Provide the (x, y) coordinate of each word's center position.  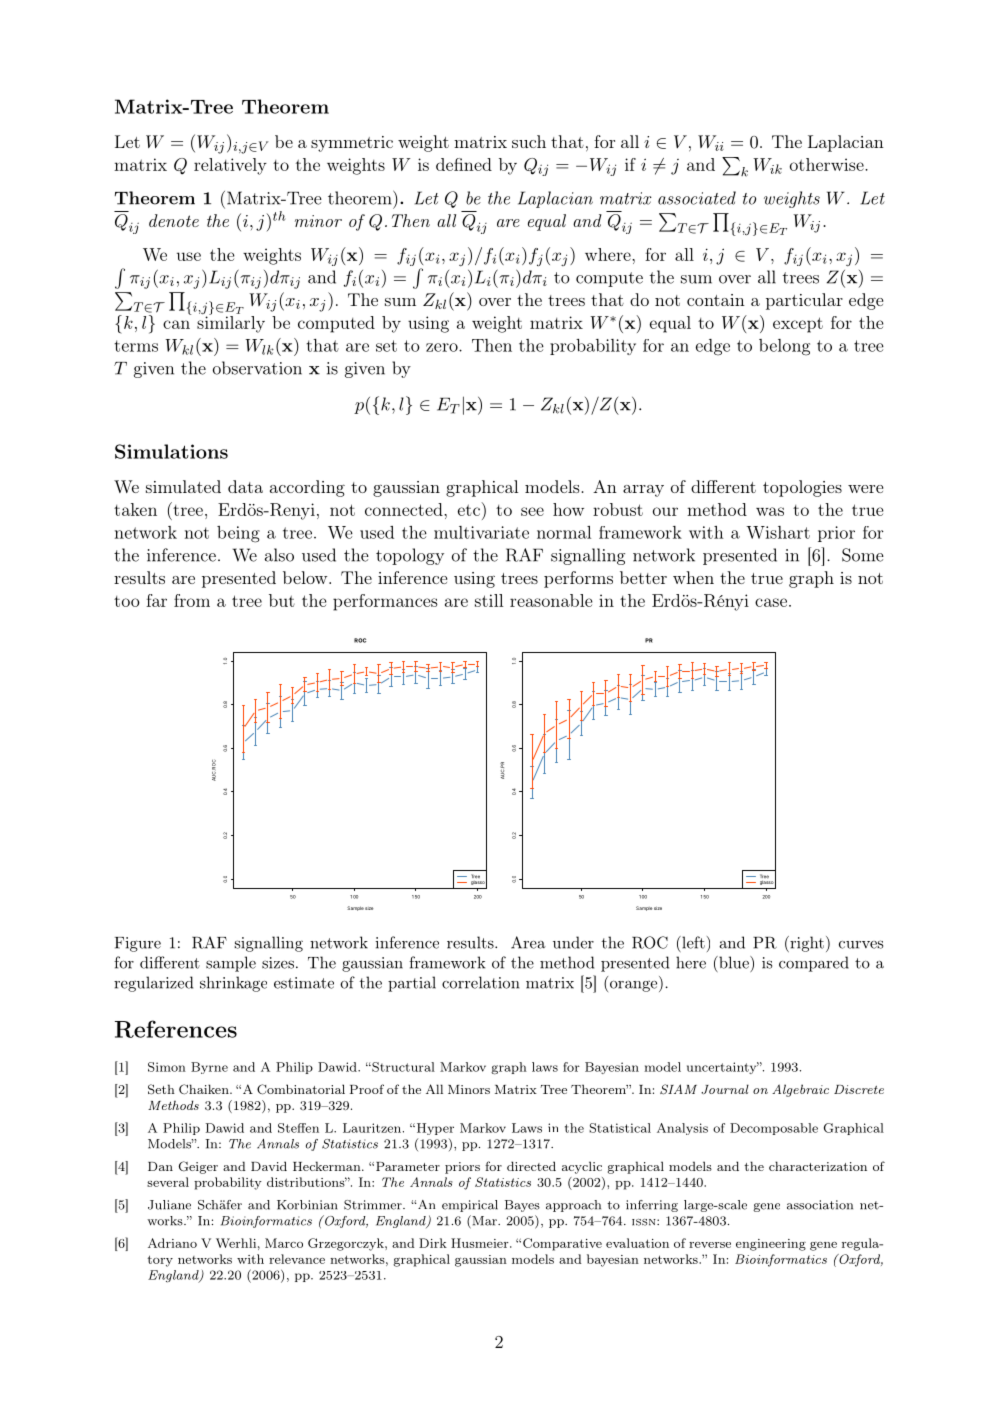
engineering (771, 1245)
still (489, 600)
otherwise (828, 164)
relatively (230, 166)
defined (464, 164)
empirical (470, 1206)
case (771, 602)
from (192, 600)
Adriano (172, 1243)
